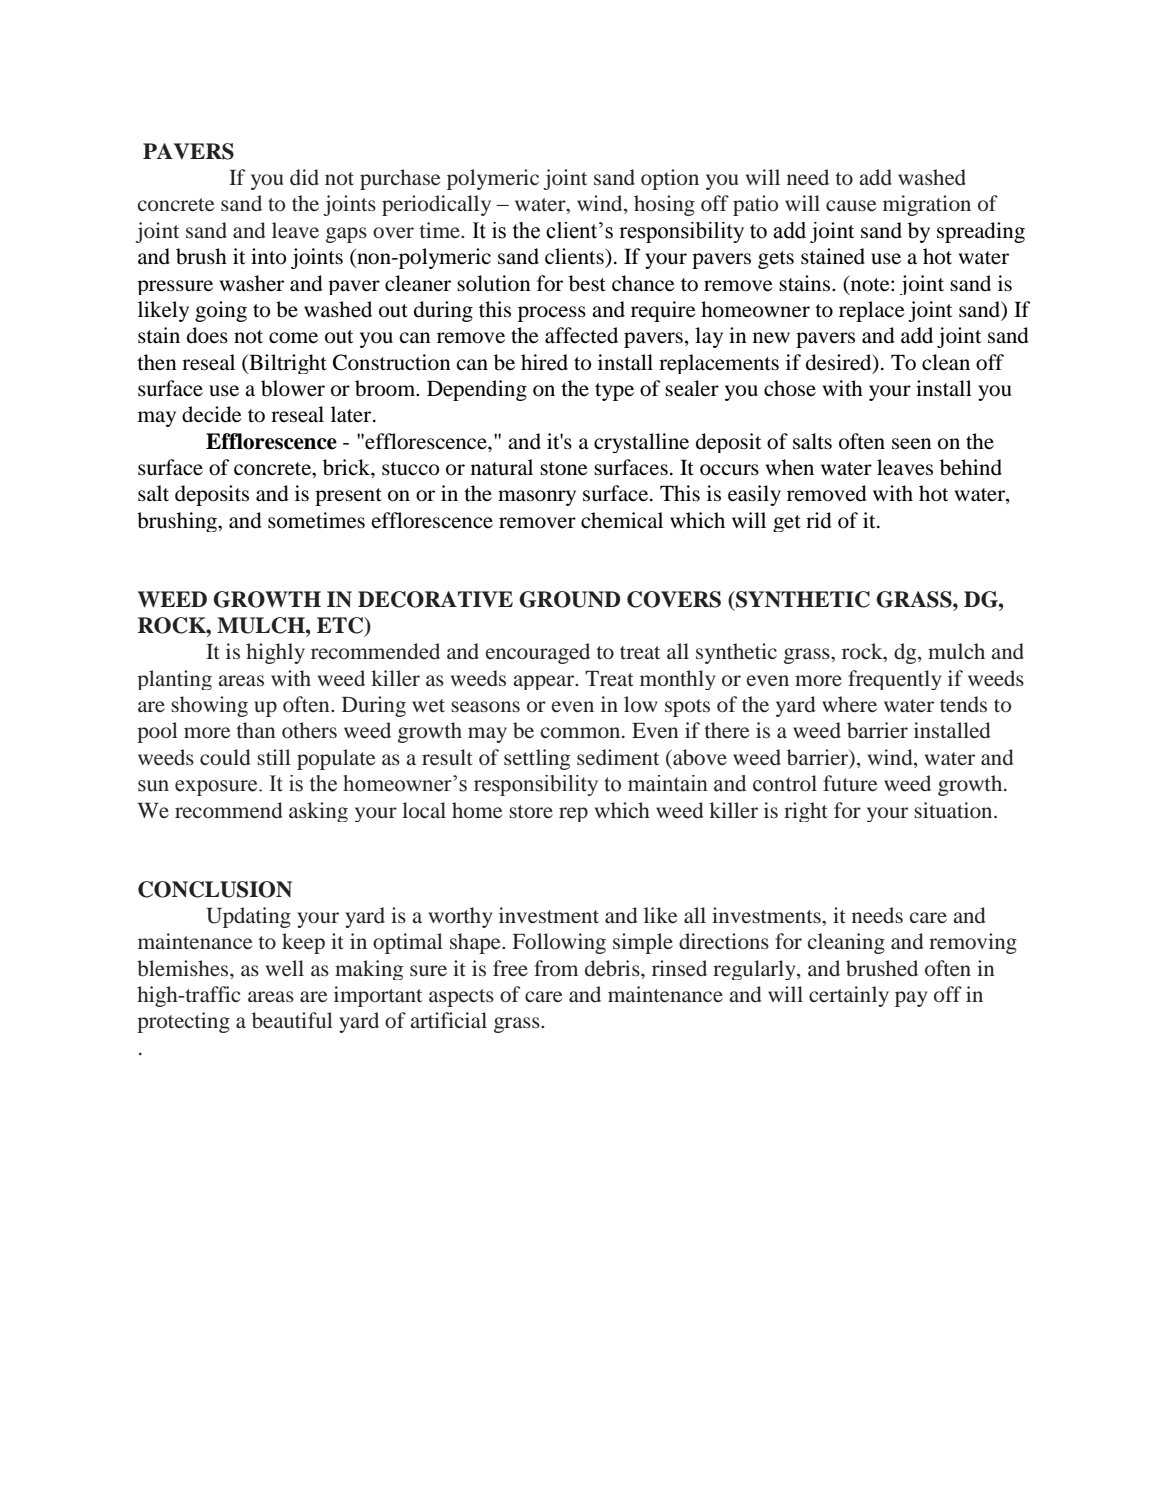  What do you see at coordinates (341, 626) in the document?
I see `ETC` at bounding box center [341, 626].
